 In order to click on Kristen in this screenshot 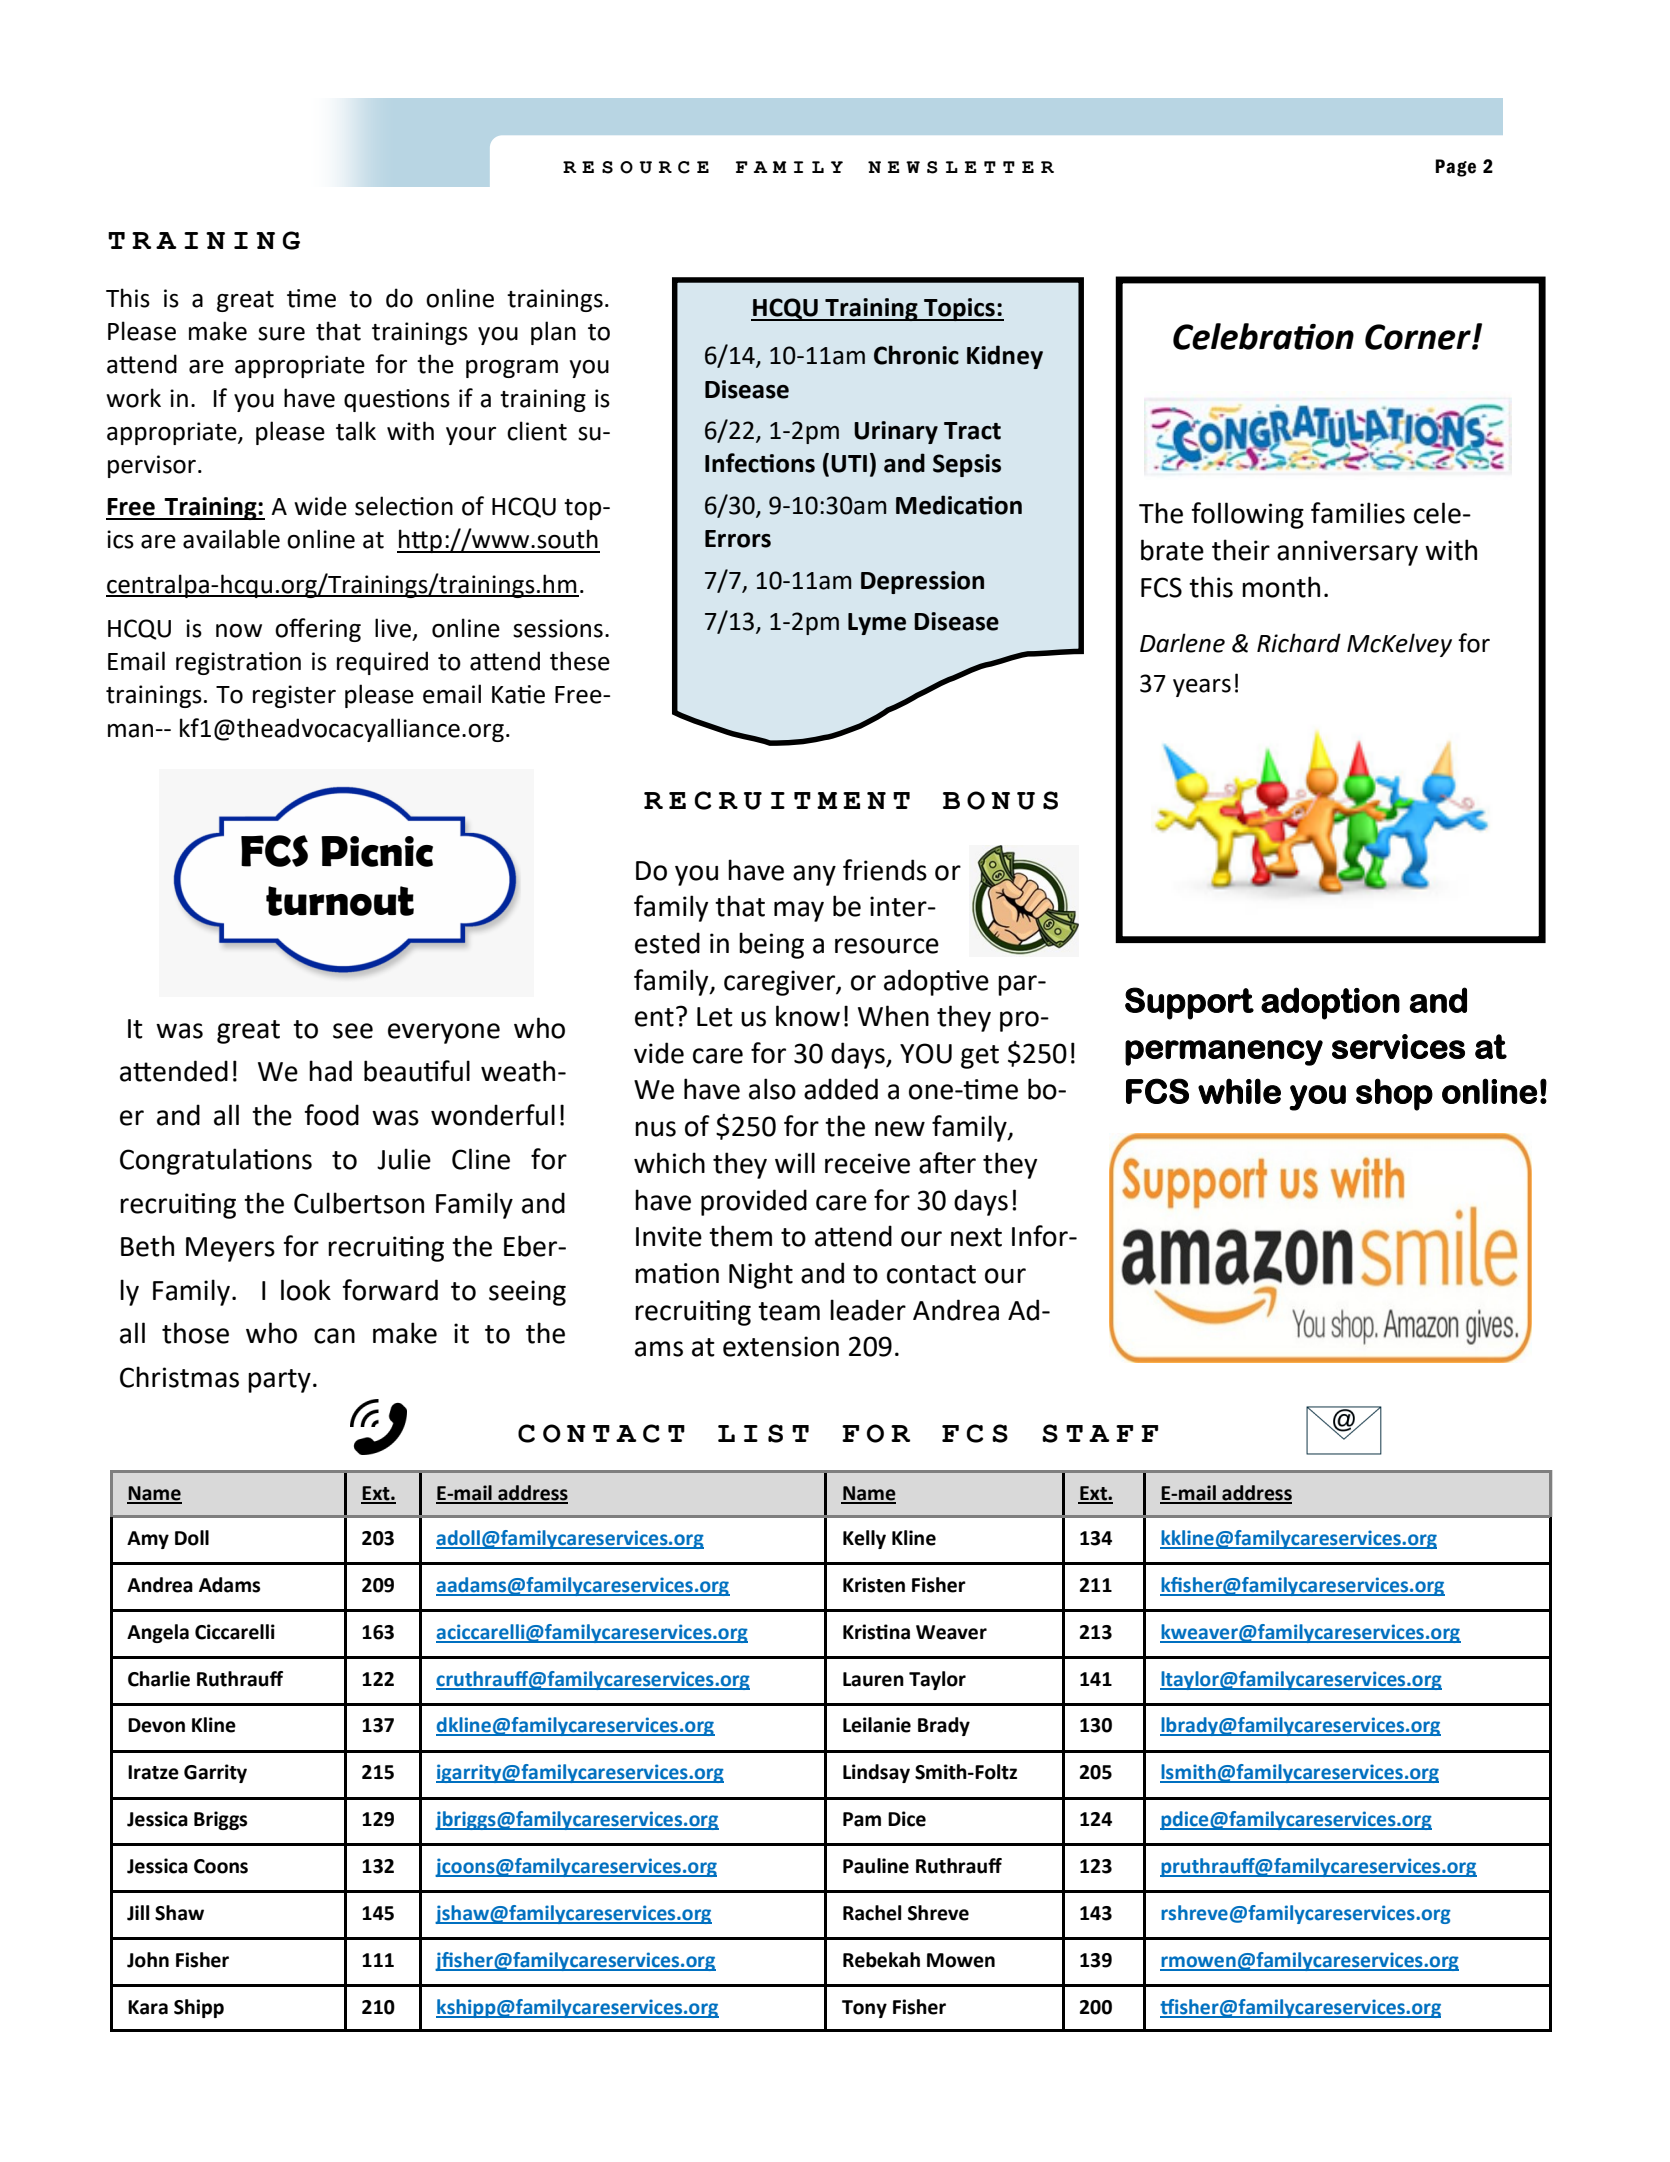, I will do `click(874, 1585)`.
